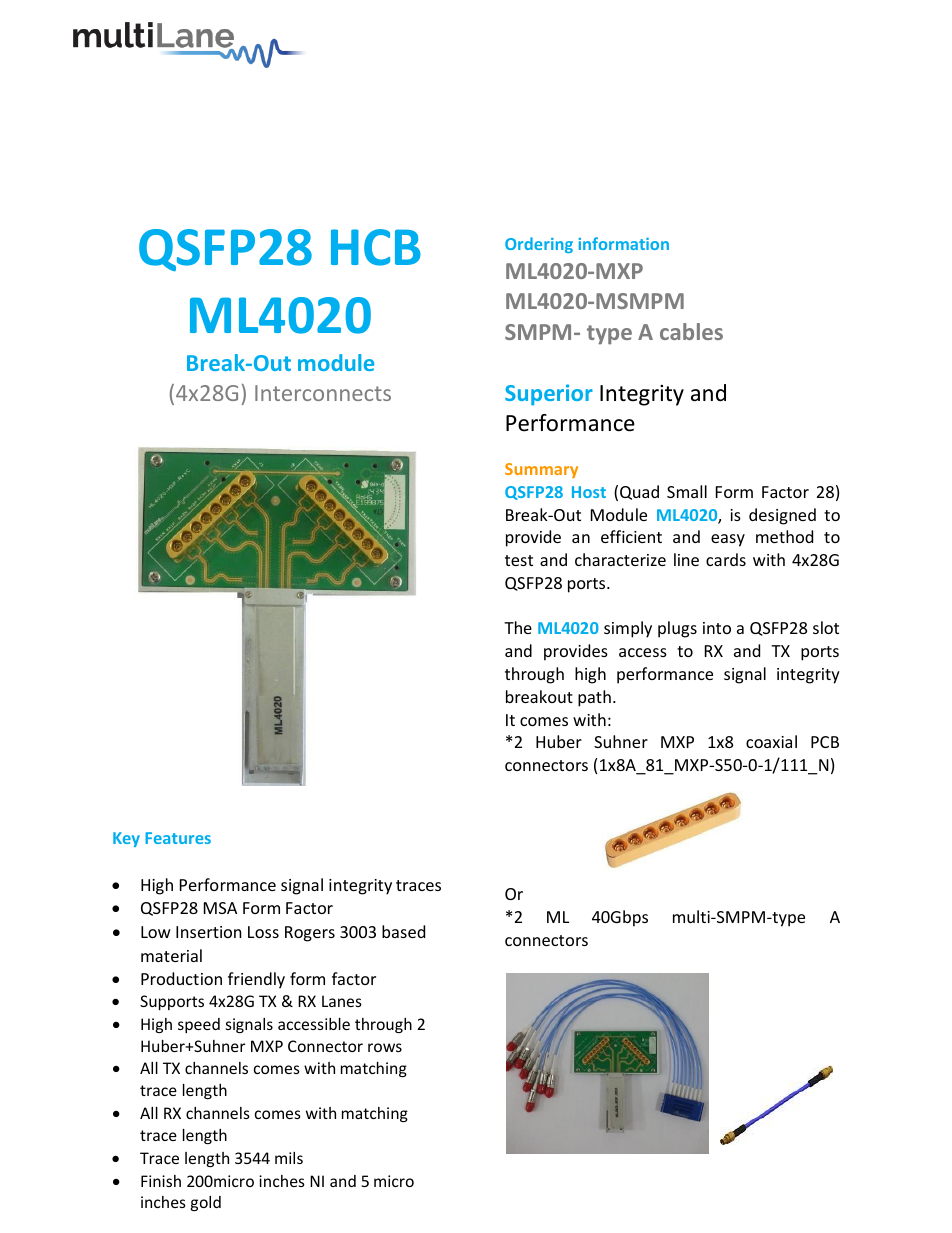 The height and width of the screenshot is (1233, 952). I want to click on cables, so click(691, 331).
